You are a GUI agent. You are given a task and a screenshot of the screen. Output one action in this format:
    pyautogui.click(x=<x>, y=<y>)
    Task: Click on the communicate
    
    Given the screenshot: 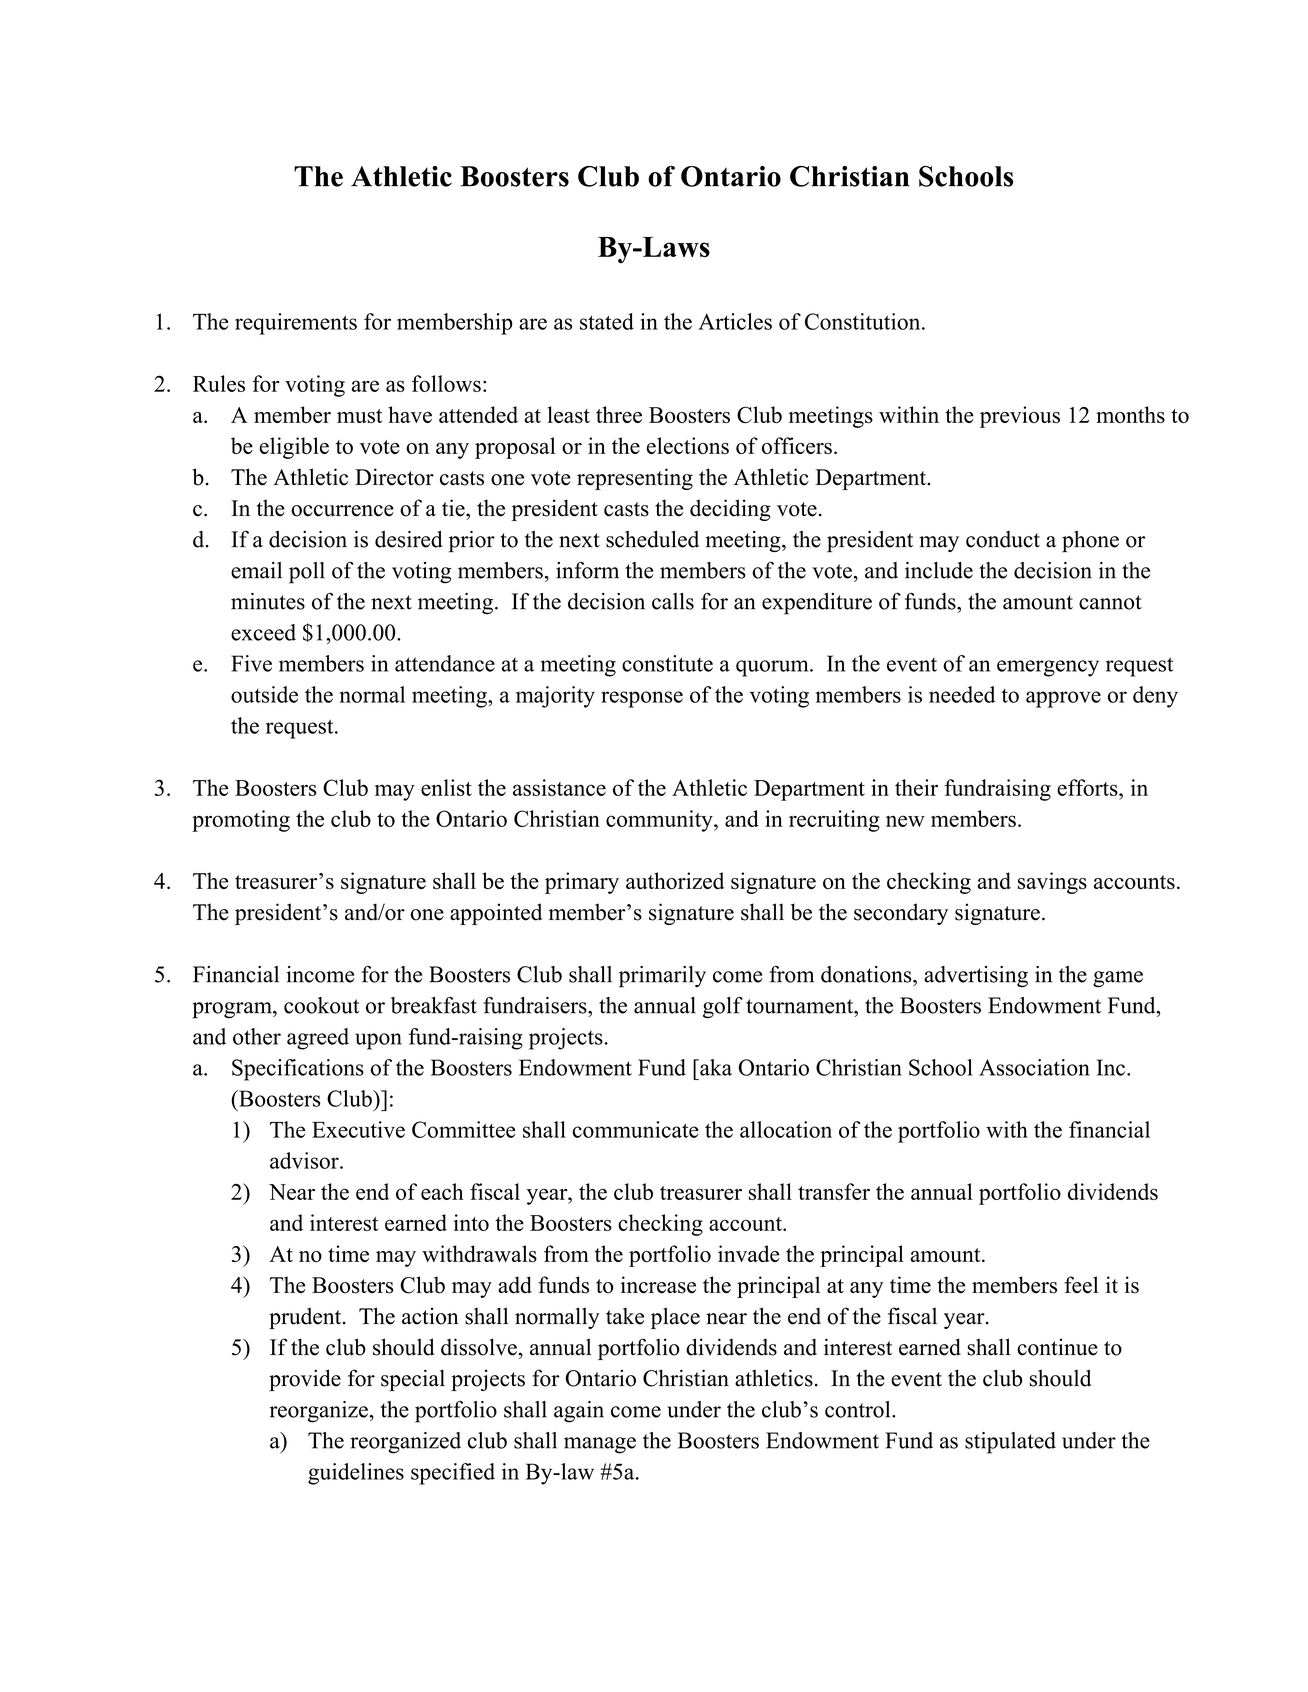 What is the action you would take?
    pyautogui.click(x=636, y=1129)
